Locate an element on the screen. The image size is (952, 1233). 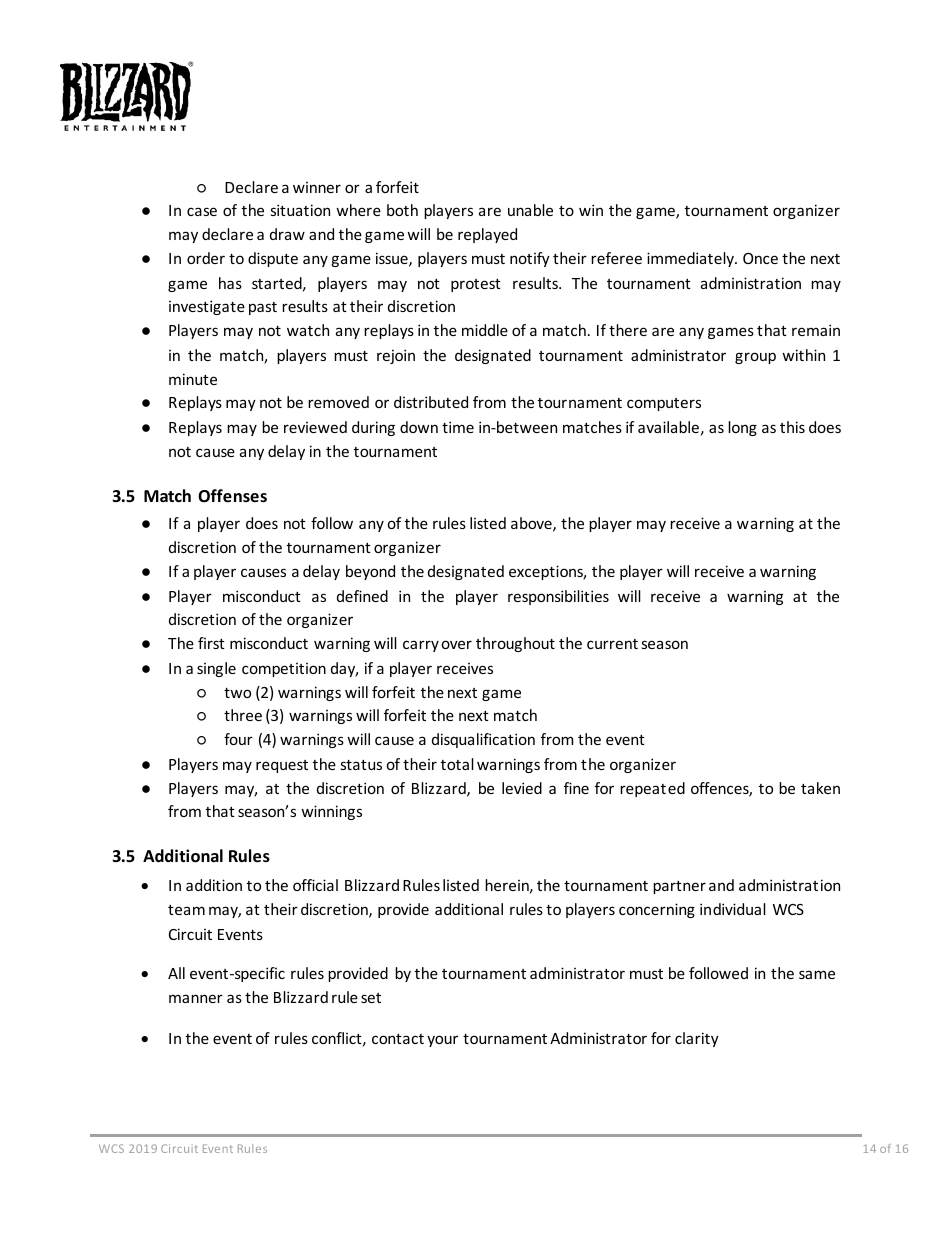
unable is located at coordinates (530, 210).
